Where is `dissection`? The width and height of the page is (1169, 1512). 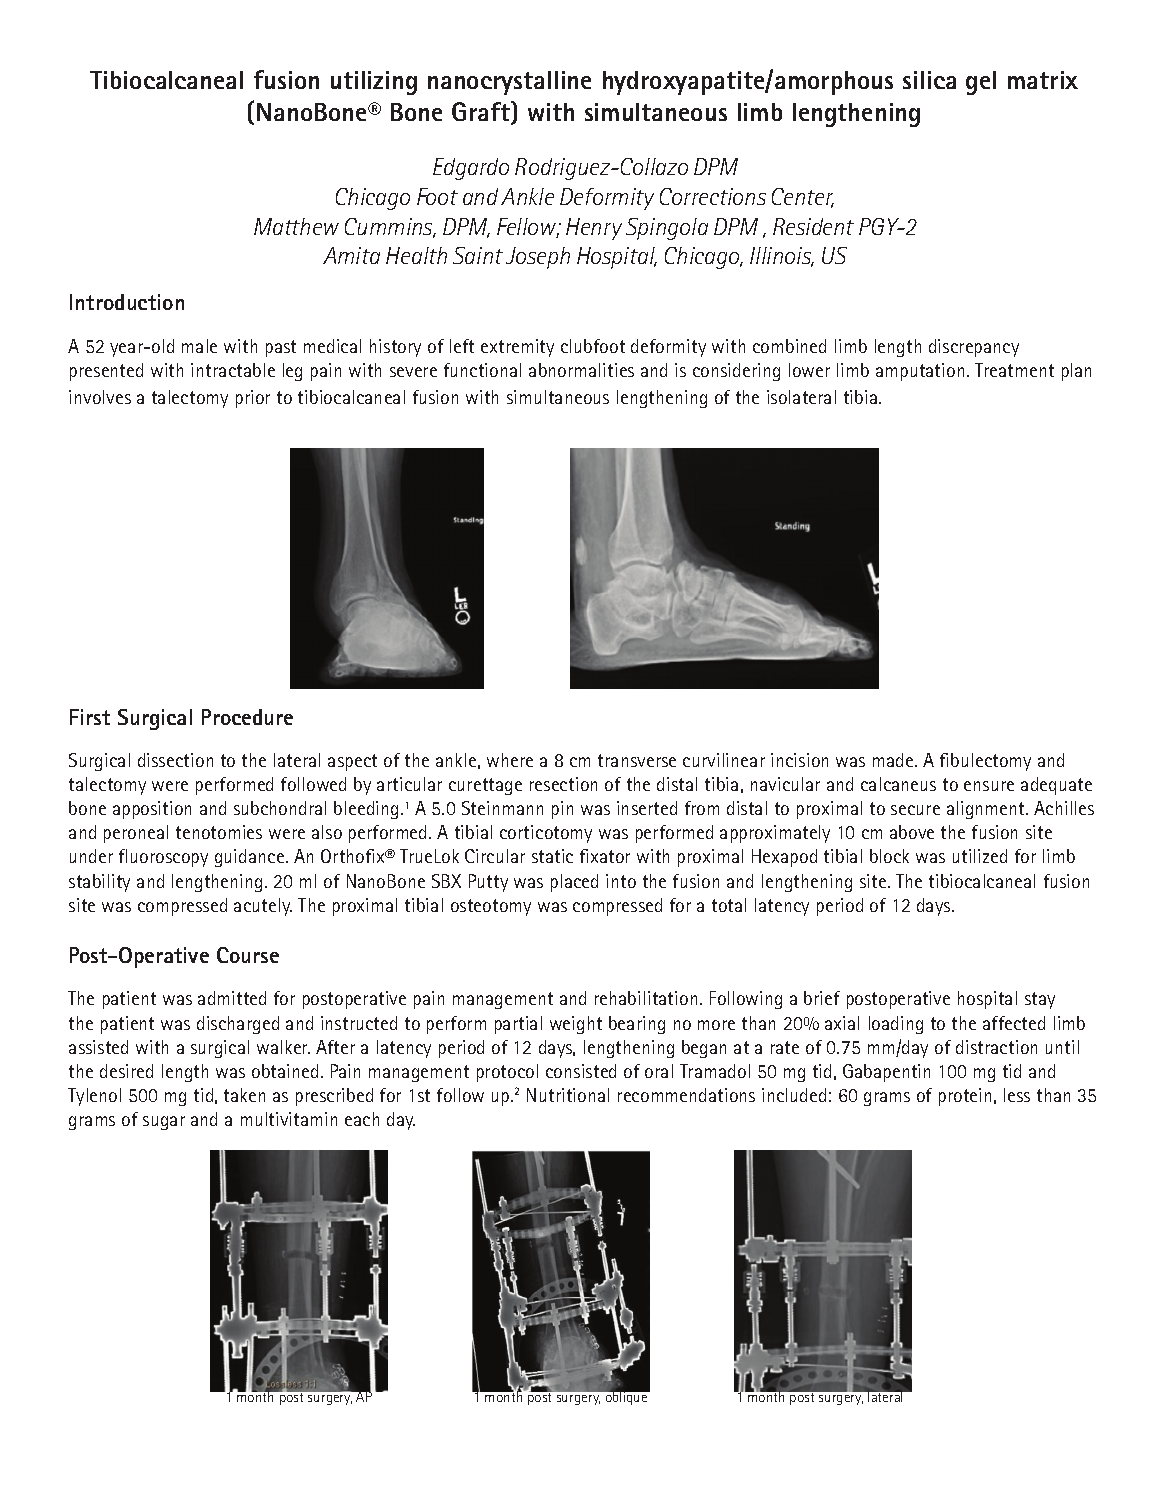 dissection is located at coordinates (175, 760).
